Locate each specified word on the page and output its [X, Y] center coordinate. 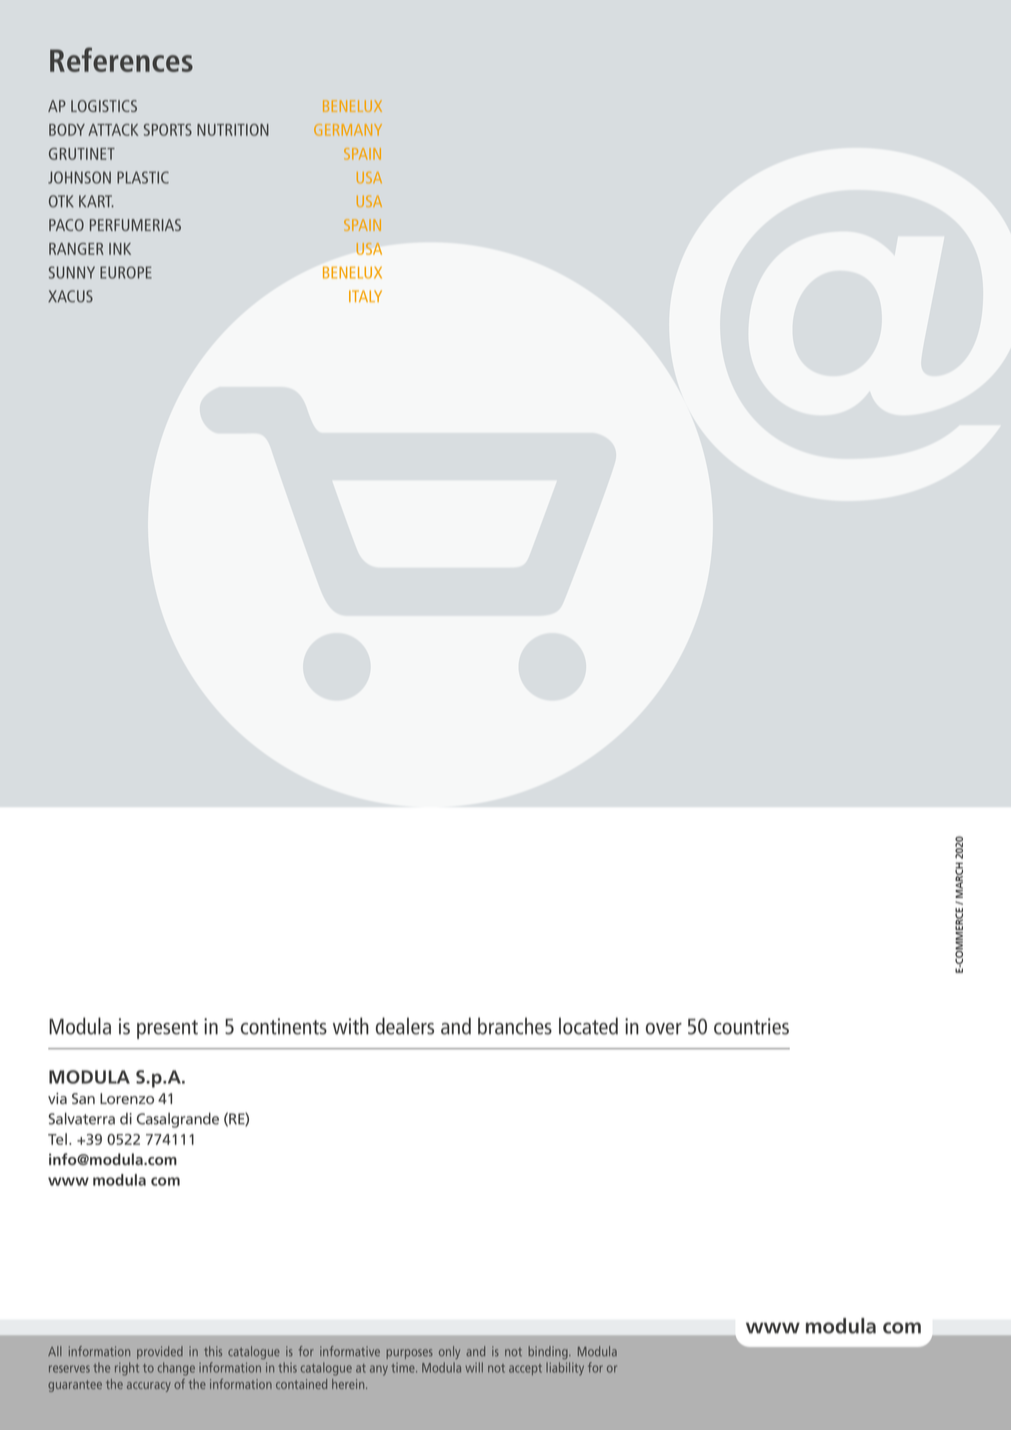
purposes [409, 1354]
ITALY [365, 296]
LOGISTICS [104, 106]
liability [565, 1369]
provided [160, 1352]
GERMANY [348, 130]
